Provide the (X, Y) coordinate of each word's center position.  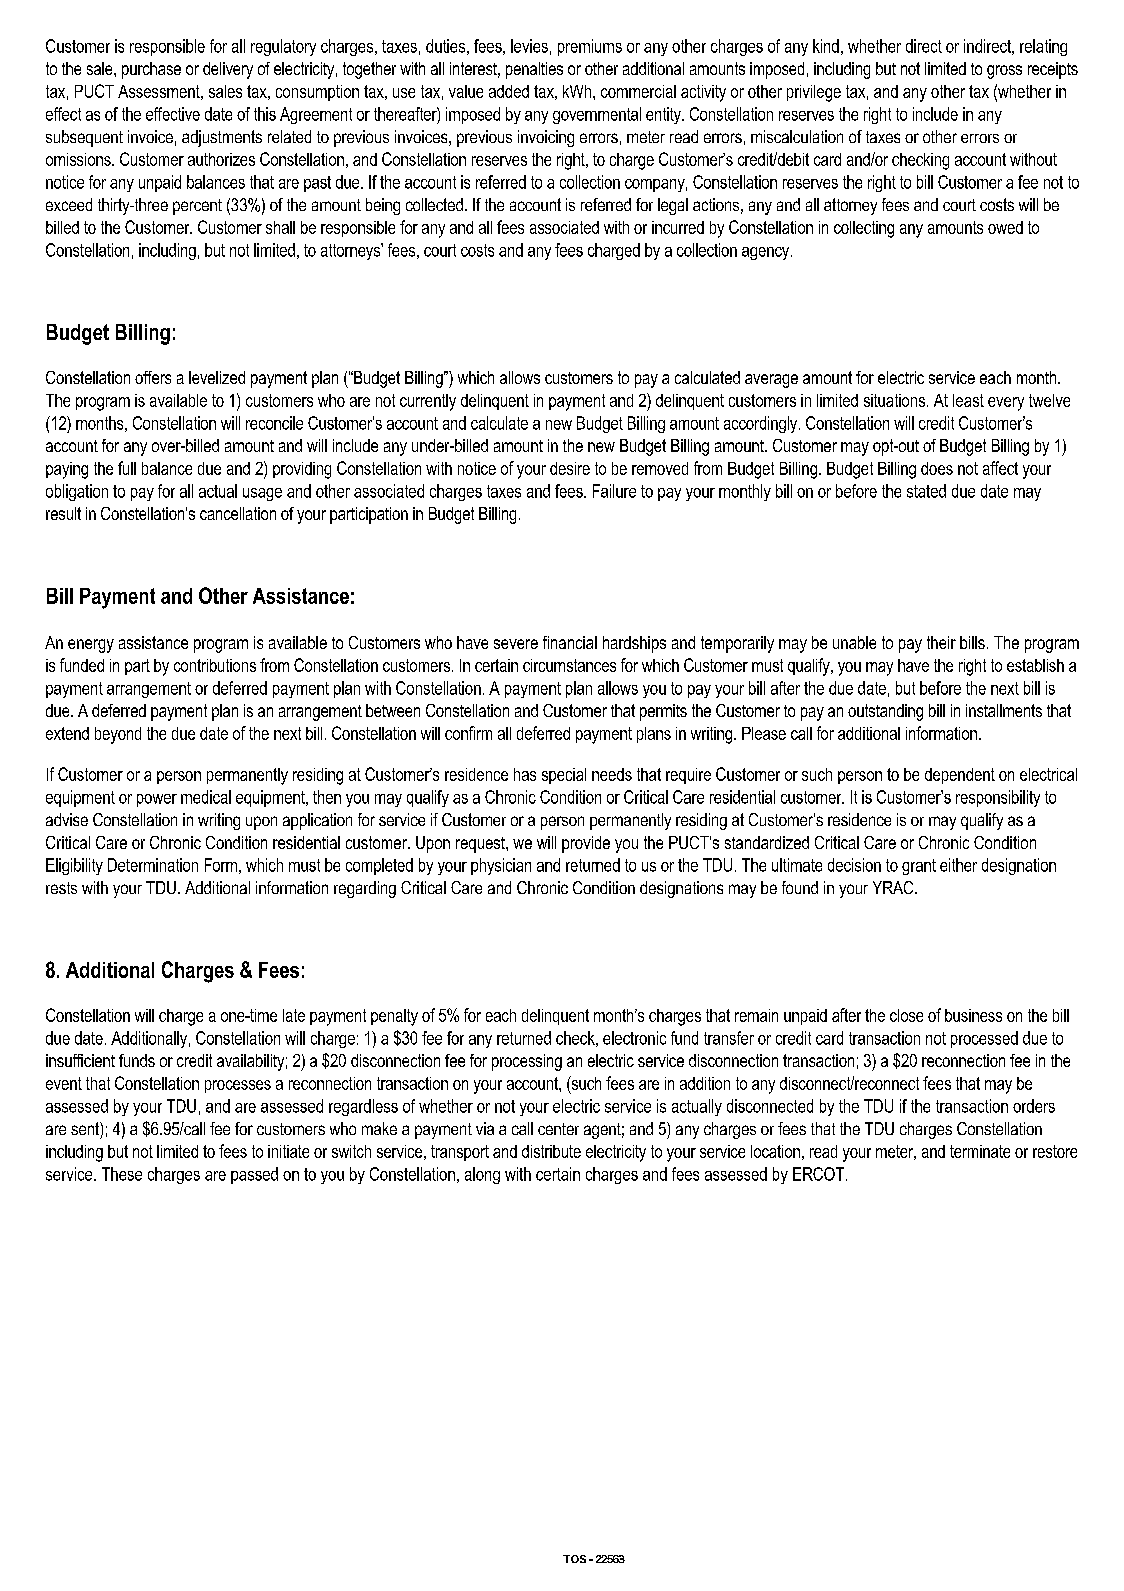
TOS (574, 1559)
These (122, 1174)
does (937, 468)
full (127, 468)
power (157, 800)
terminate (980, 1151)
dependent (960, 776)
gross (1004, 72)
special (564, 776)
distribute (551, 1151)
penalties (534, 70)
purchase (151, 70)
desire (570, 468)
